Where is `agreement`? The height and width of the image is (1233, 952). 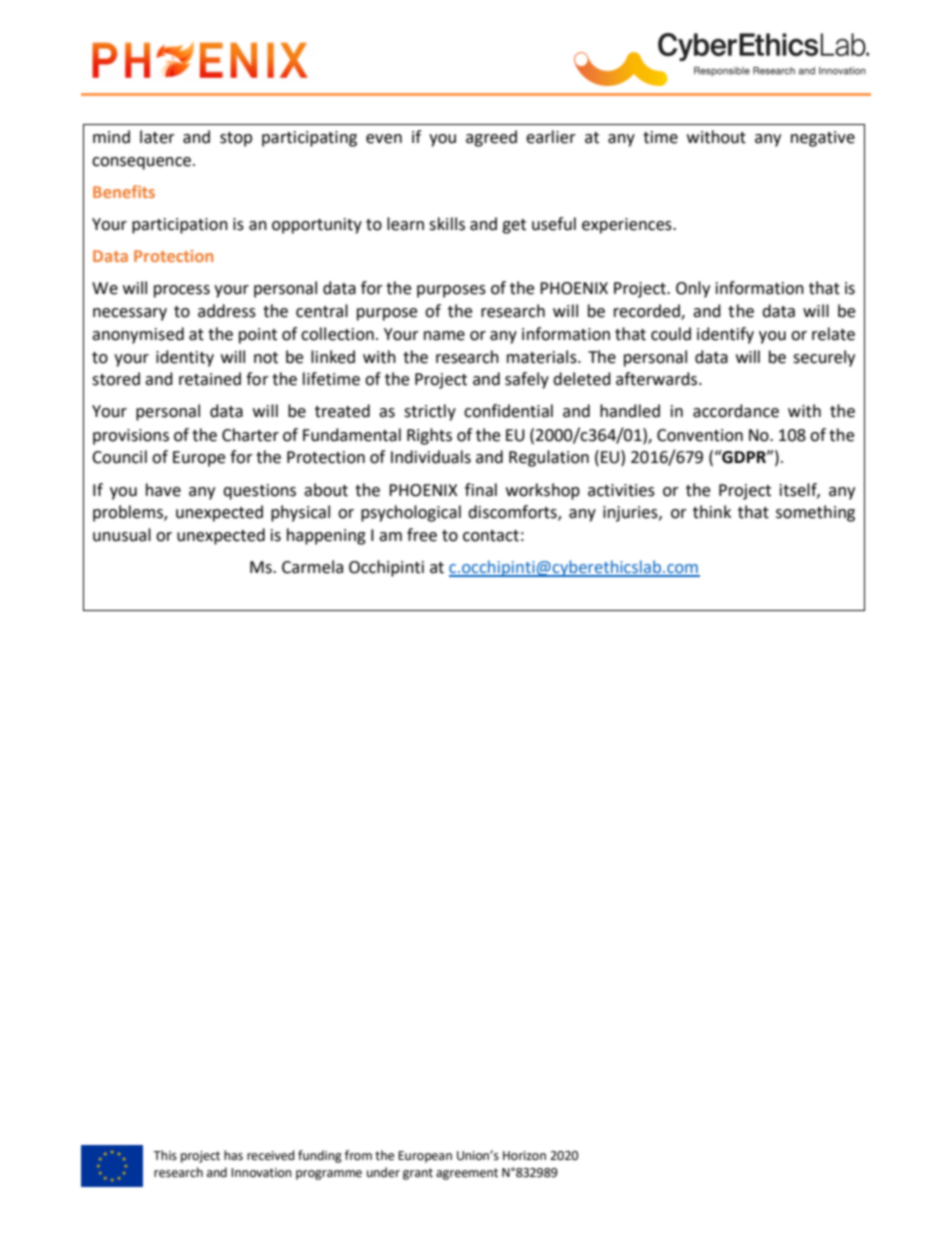
agreement is located at coordinates (467, 1174).
